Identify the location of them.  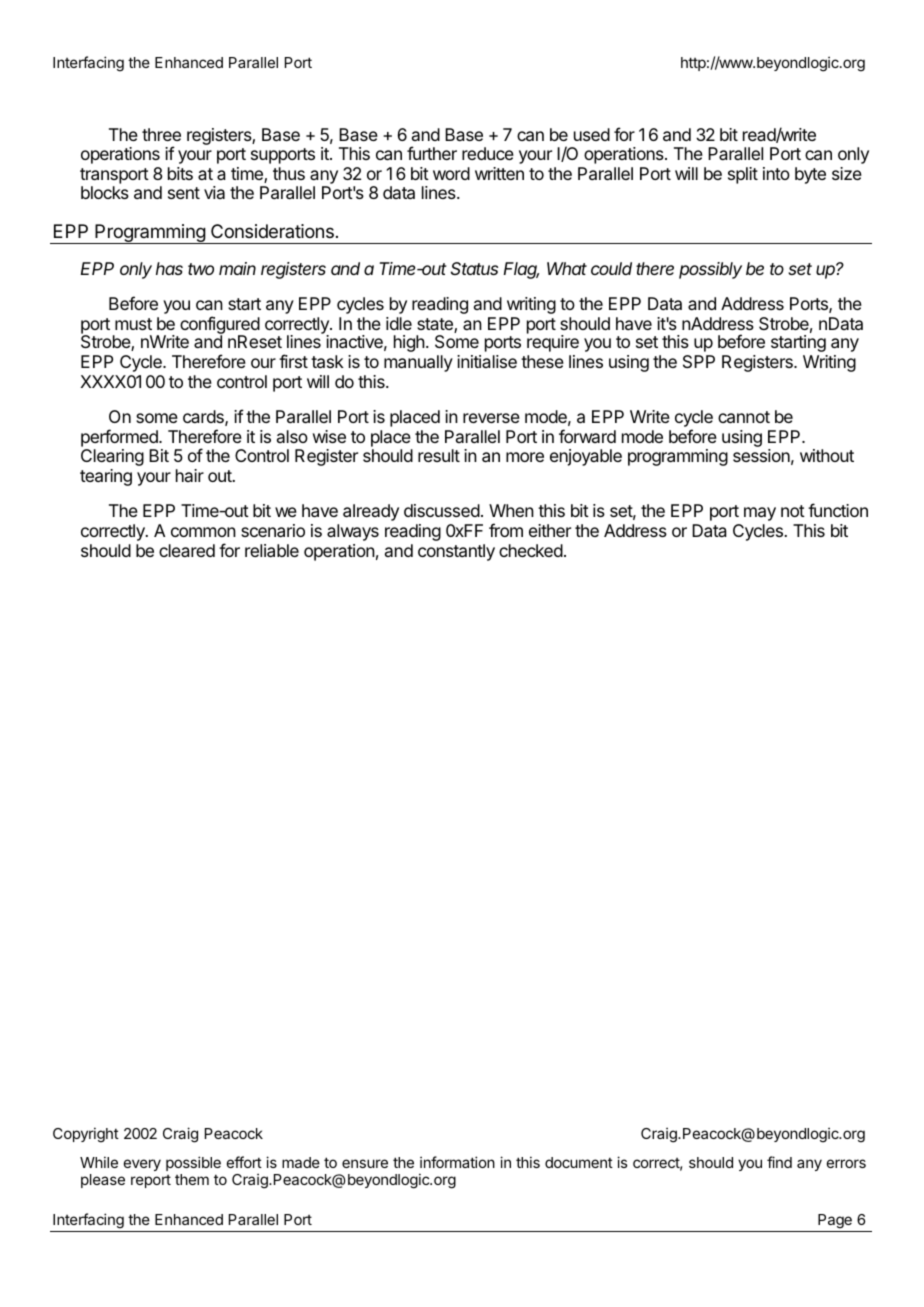
(192, 1179).
